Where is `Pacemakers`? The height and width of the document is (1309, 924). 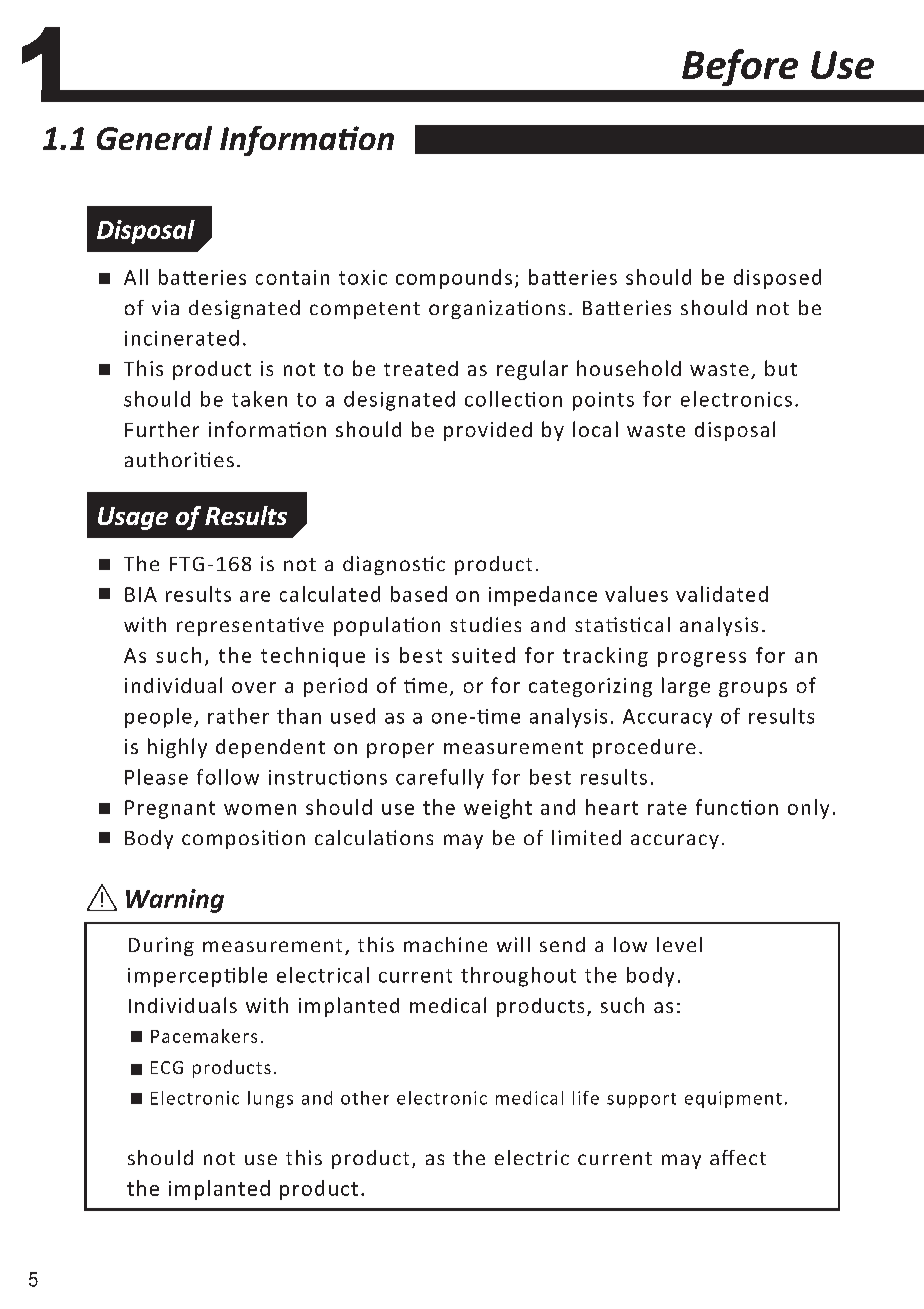 Pacemakers is located at coordinates (204, 1036).
